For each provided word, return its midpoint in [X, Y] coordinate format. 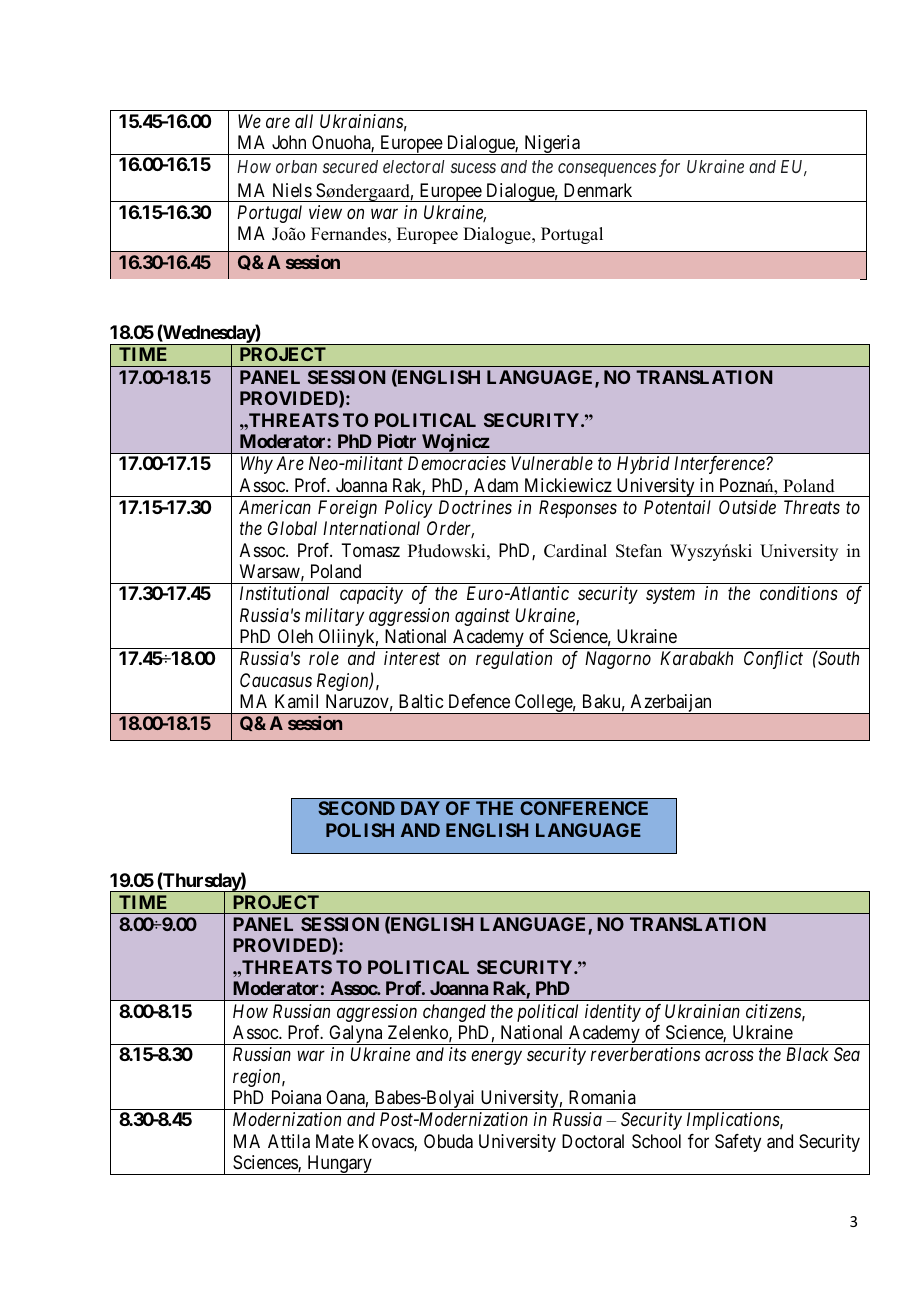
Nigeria [552, 145]
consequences [607, 170]
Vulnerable [552, 463]
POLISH [360, 830]
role [324, 658]
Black [807, 1054]
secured [350, 166]
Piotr [397, 441]
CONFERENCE [584, 808]
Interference [720, 465]
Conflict [773, 660]
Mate [335, 1141]
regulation [514, 660]
